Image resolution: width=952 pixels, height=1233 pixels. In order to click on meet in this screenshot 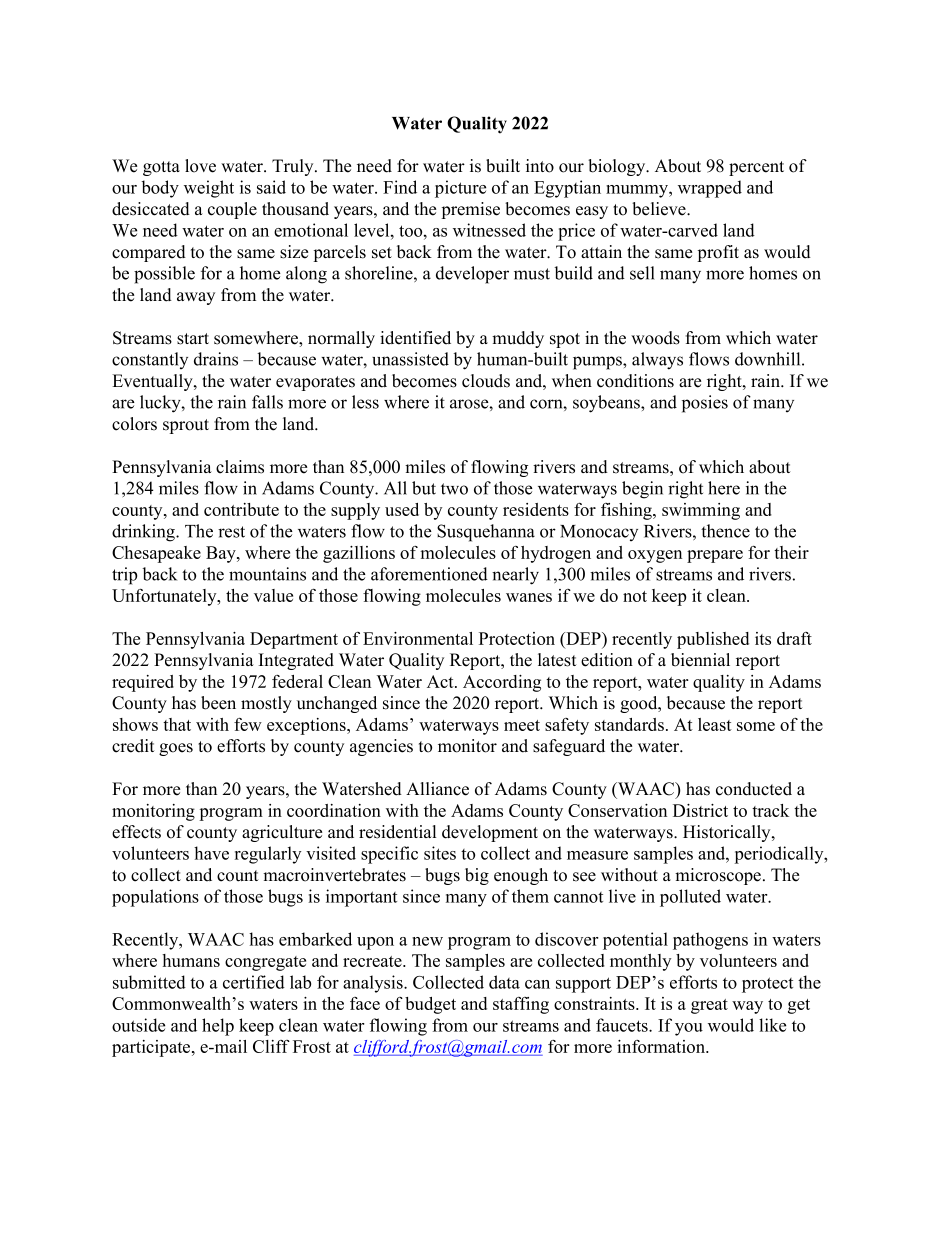, I will do `click(522, 725)`.
